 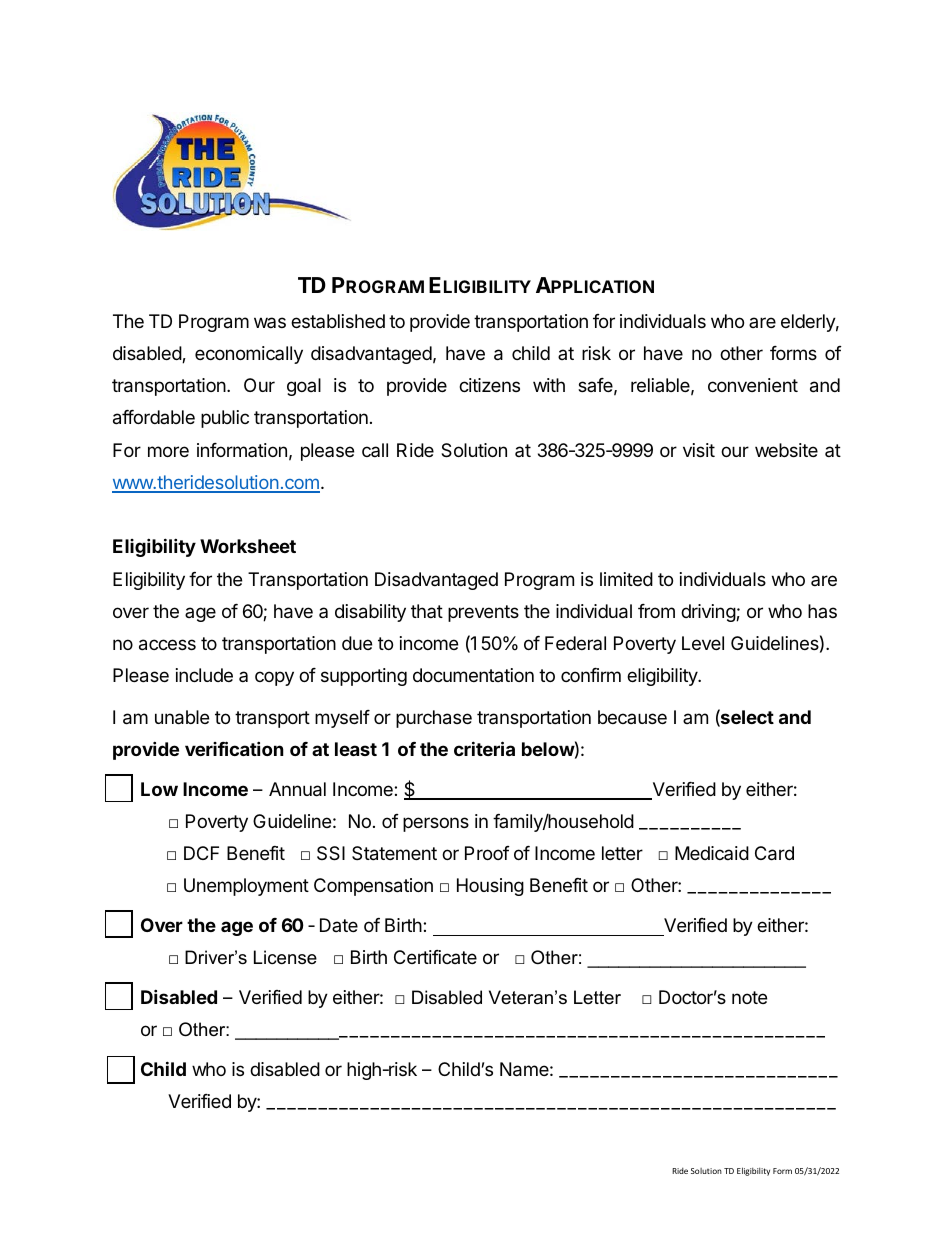 I want to click on note, so click(x=749, y=997).
